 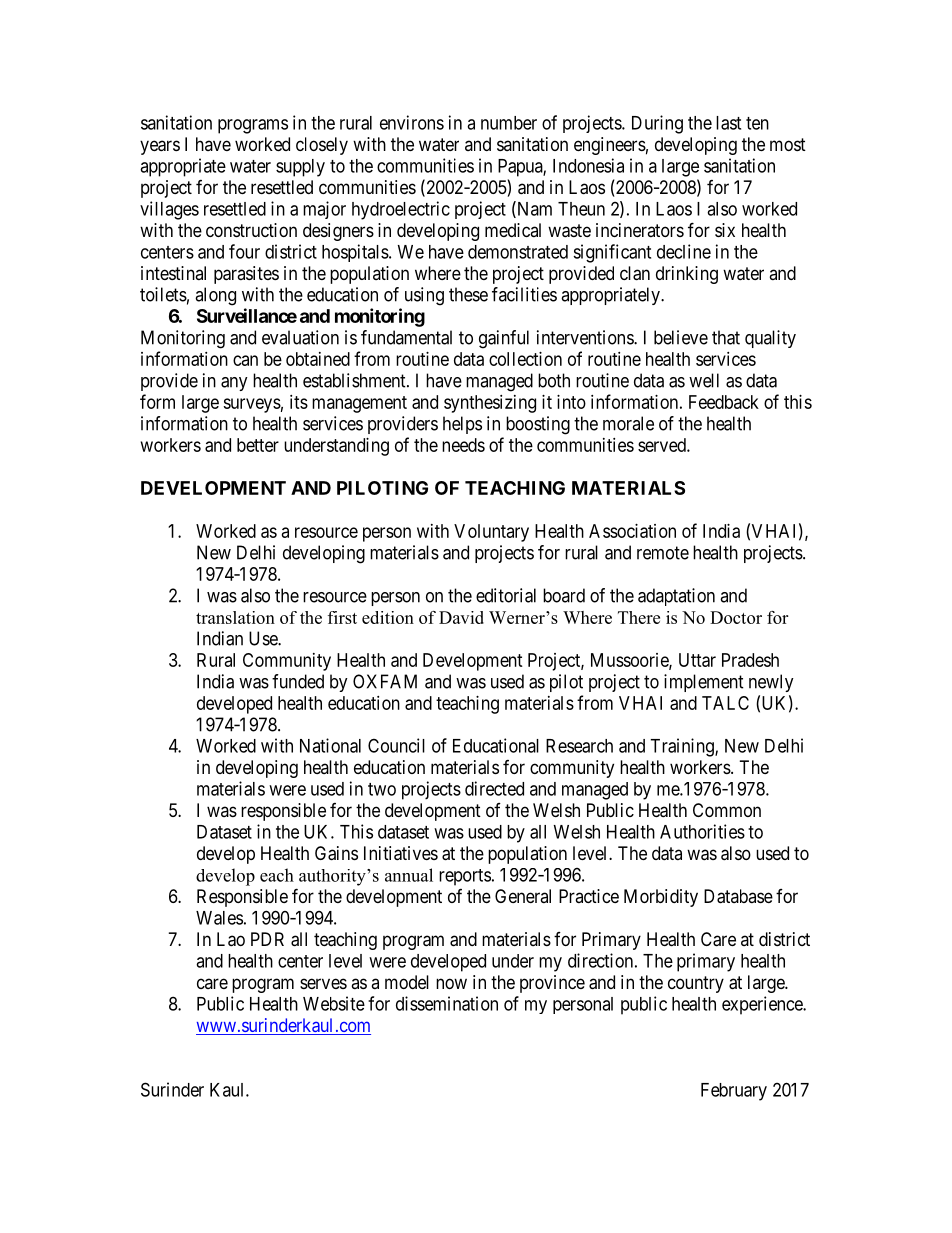 What do you see at coordinates (461, 617) in the image?
I see `David` at bounding box center [461, 617].
